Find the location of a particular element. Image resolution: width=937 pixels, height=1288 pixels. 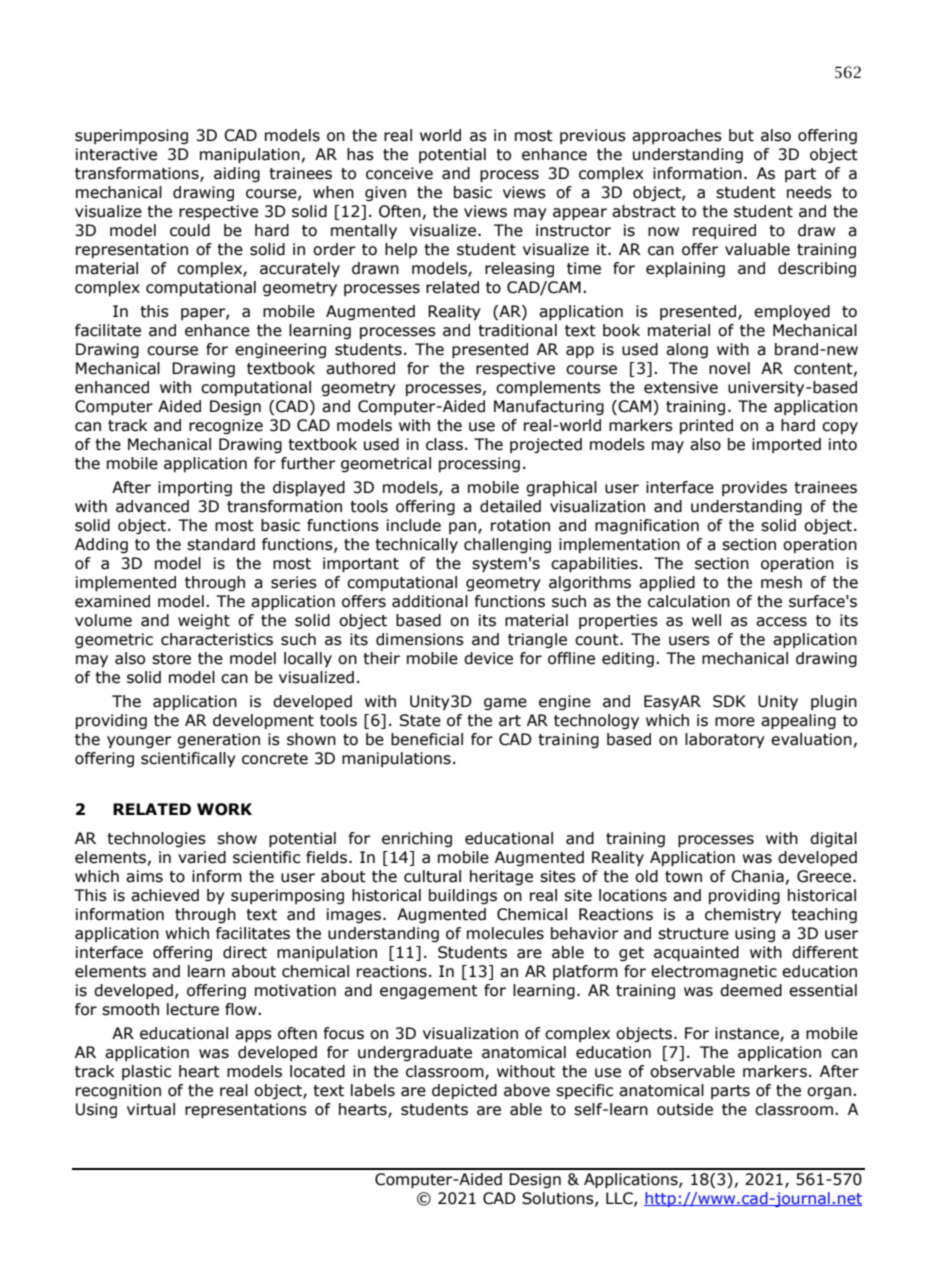

aiding is located at coordinates (237, 174).
